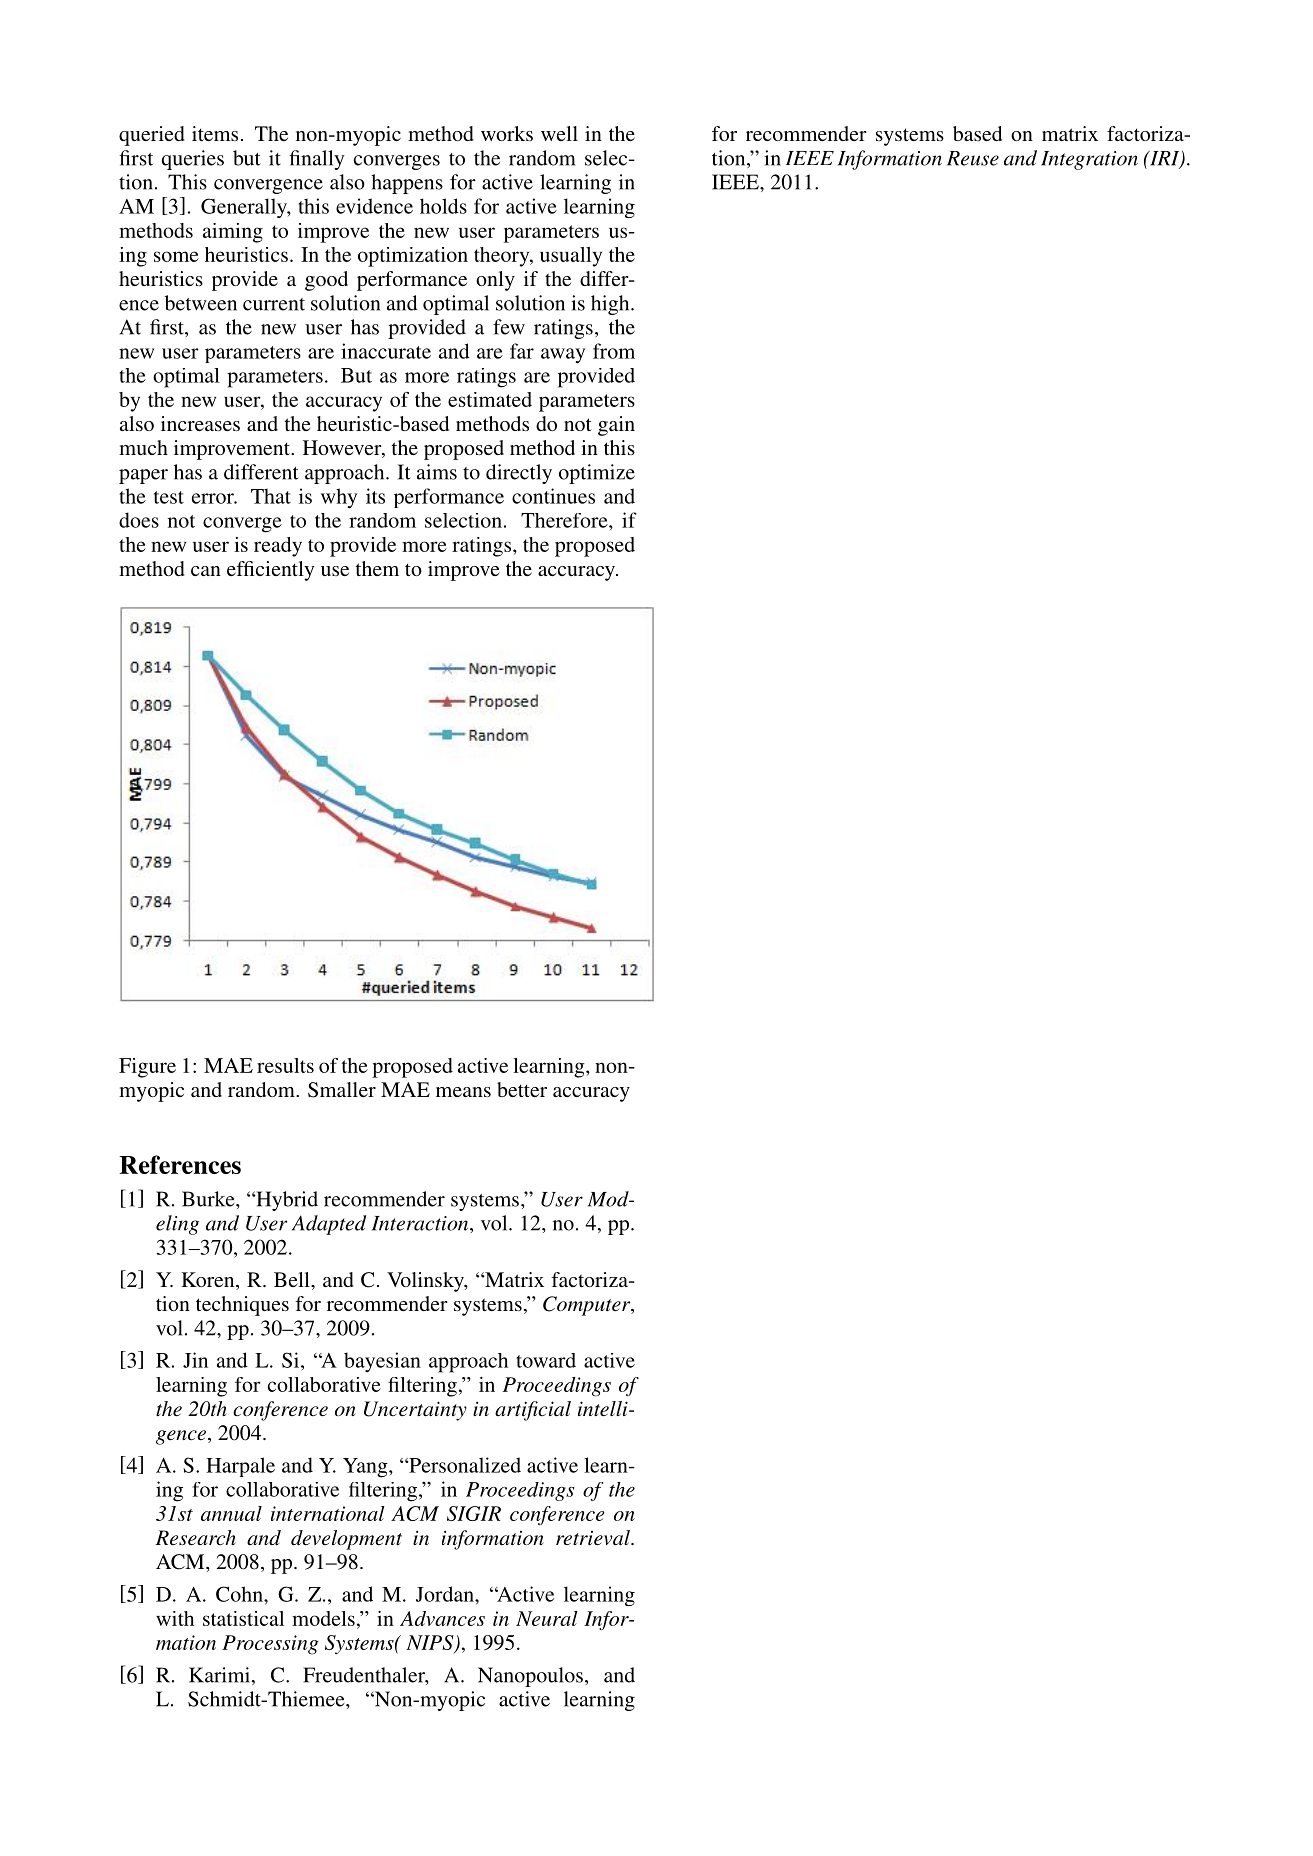 Image resolution: width=1313 pixels, height=1856 pixels. Describe the element at coordinates (240, 1594) in the screenshot. I see `Cohn` at that location.
